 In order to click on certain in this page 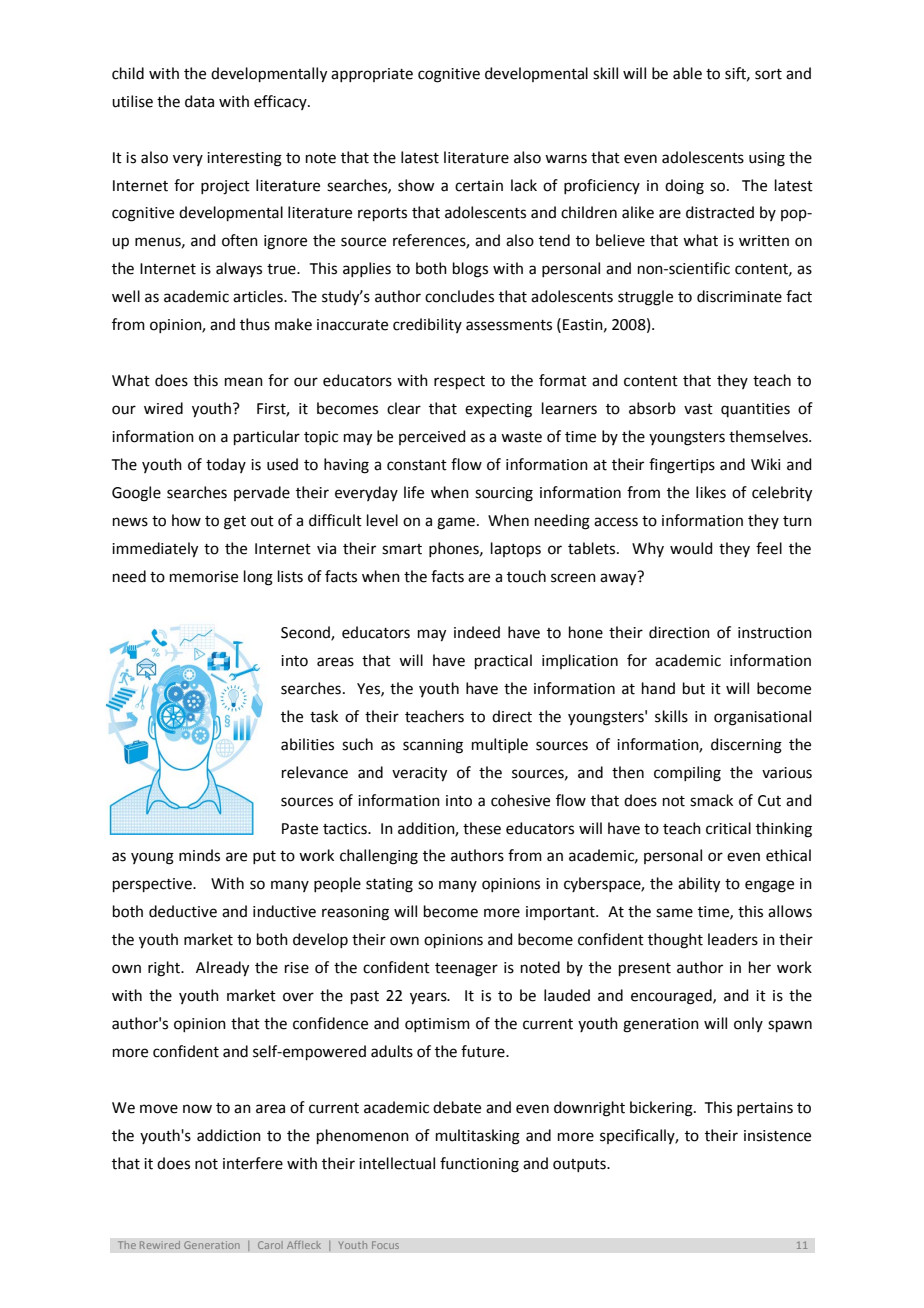, I will do `click(479, 186)`.
